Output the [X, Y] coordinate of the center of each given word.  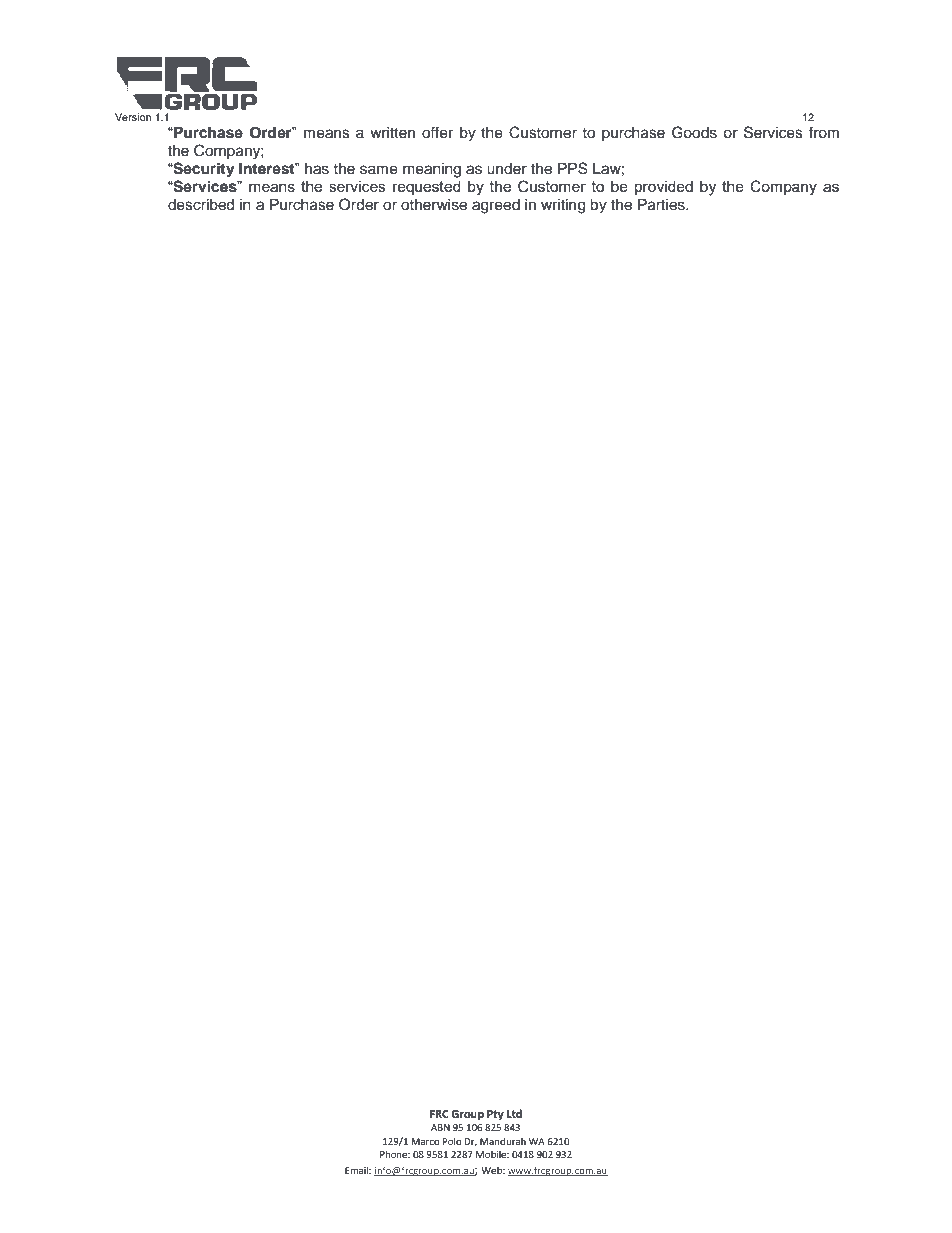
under [507, 169]
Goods [694, 132]
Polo [452, 1141]
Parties [662, 205]
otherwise [434, 205]
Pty [495, 1115]
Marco [425, 1141]
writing [563, 206]
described [201, 205]
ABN [440, 1127]
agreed [496, 206]
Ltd [514, 1114]
